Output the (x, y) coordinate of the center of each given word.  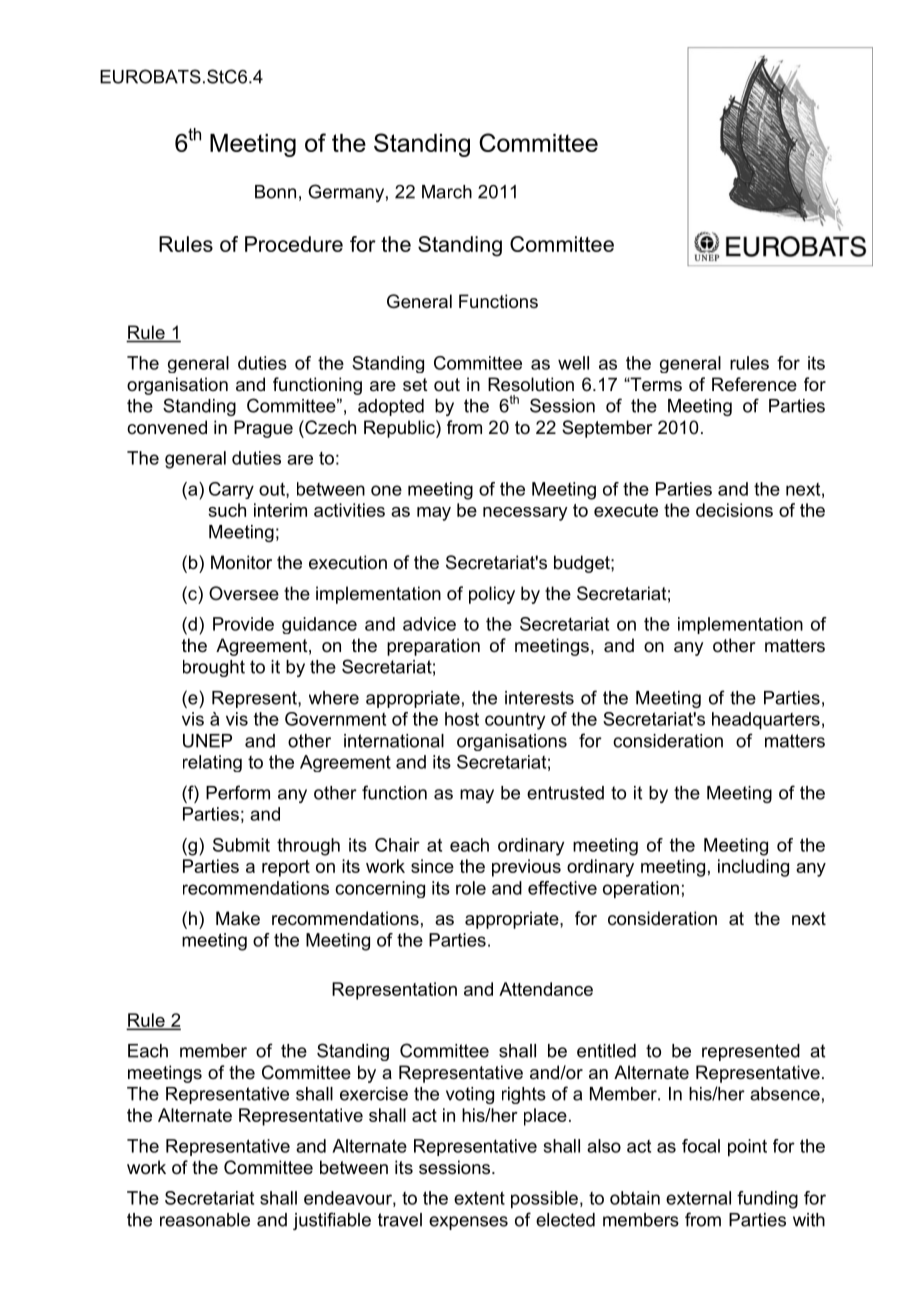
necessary (525, 514)
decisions (734, 510)
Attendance (546, 989)
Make (238, 918)
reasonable (205, 1220)
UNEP (207, 741)
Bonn (275, 192)
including (753, 868)
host (462, 719)
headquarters (766, 721)
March (447, 192)
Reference (754, 384)
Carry (231, 490)
